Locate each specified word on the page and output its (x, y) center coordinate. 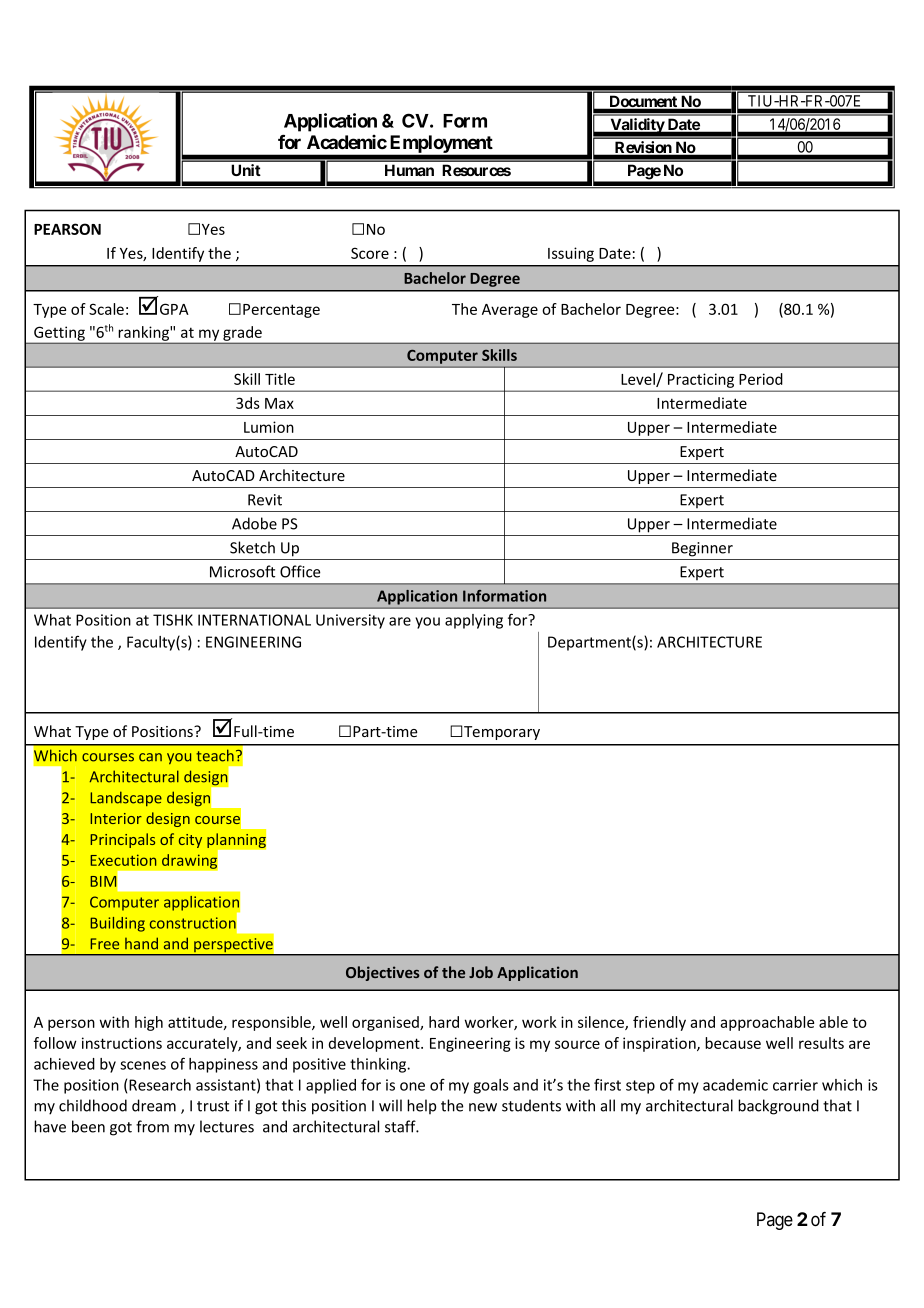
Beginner (702, 549)
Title (280, 379)
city (190, 841)
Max (279, 403)
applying (474, 621)
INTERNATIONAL (254, 620)
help (421, 1106)
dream (154, 1105)
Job (481, 972)
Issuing (571, 254)
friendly (659, 1023)
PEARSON (67, 229)
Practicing (701, 380)
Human (409, 170)
